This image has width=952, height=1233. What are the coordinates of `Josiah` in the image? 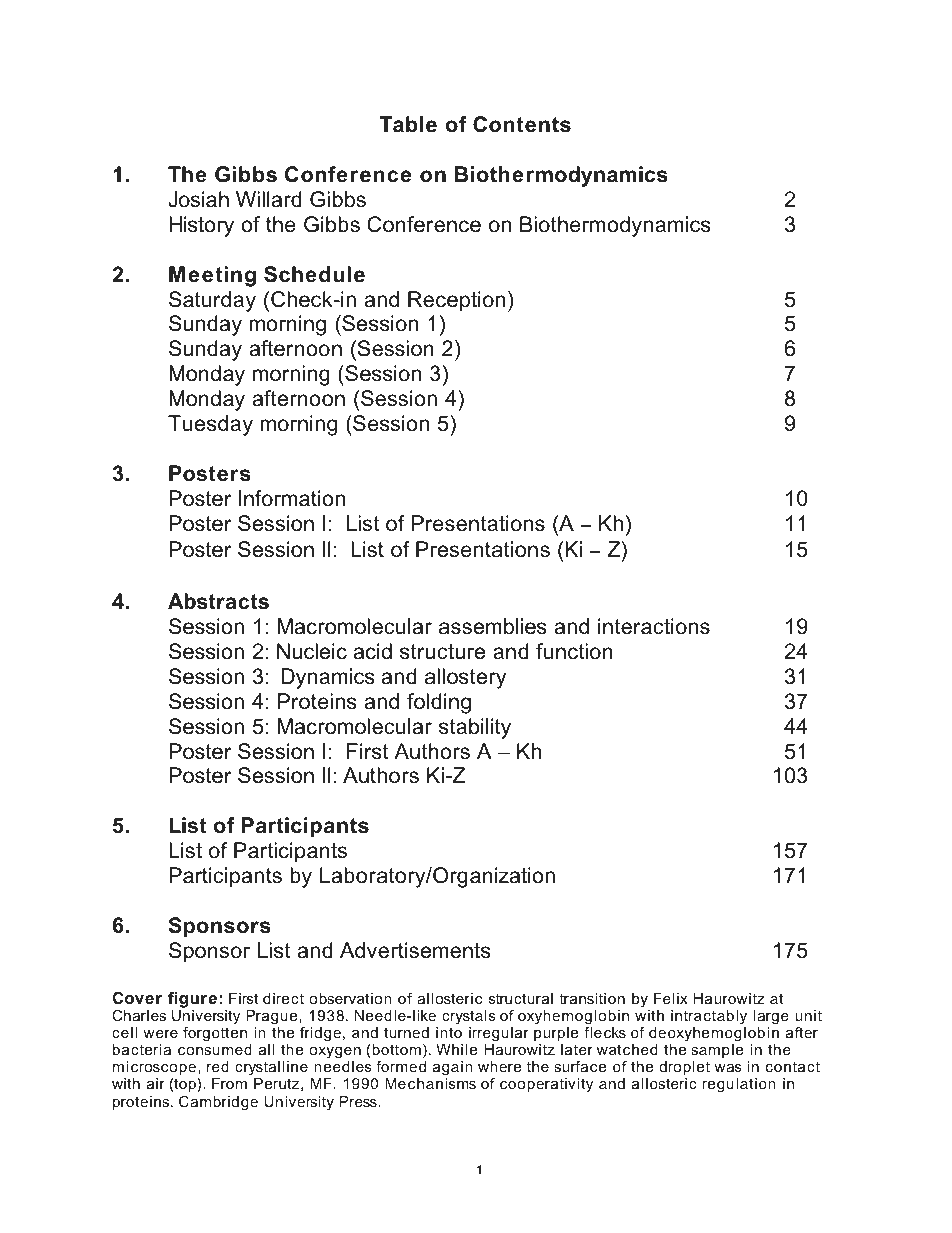 It's located at (198, 199).
